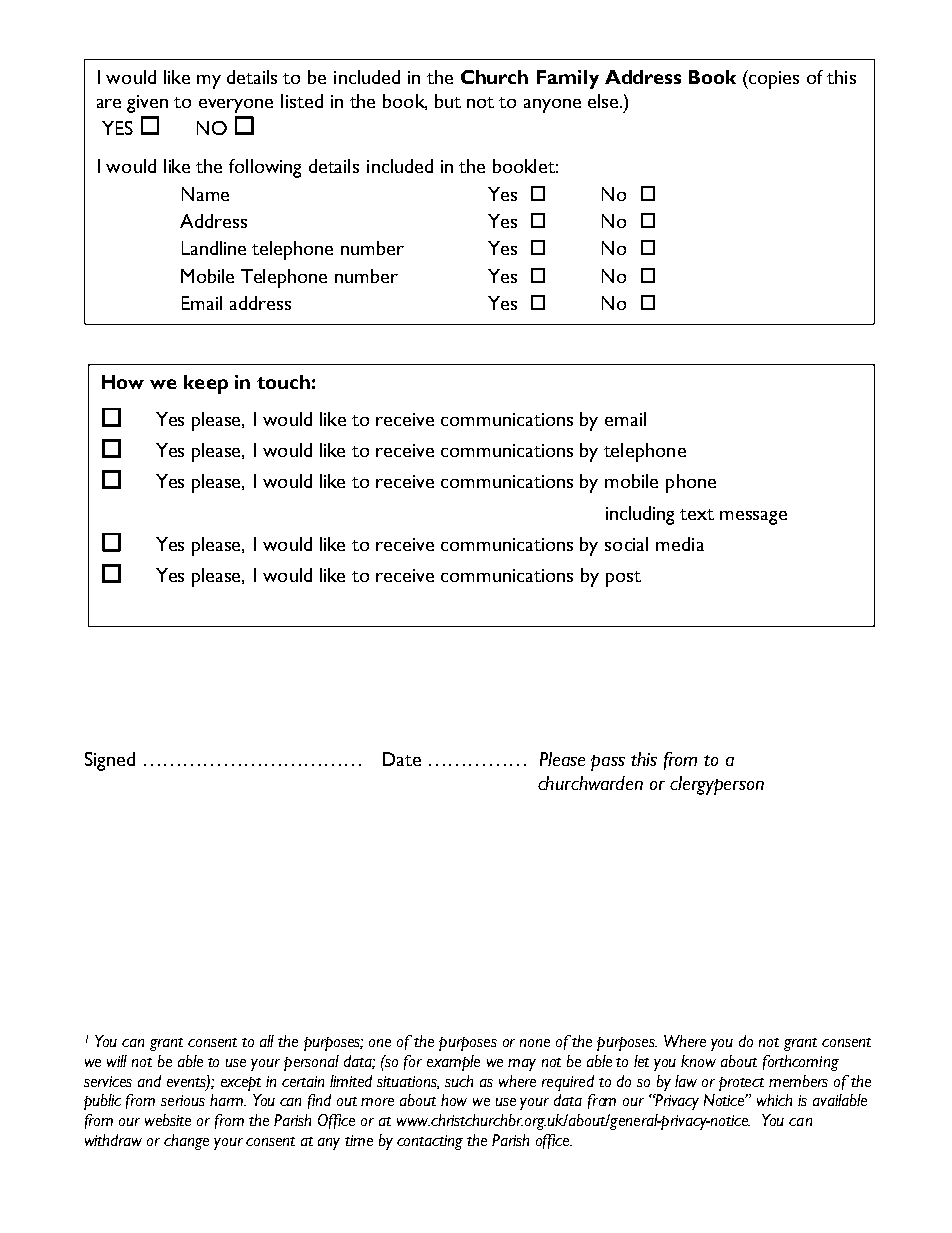  What do you see at coordinates (697, 514) in the image?
I see `text` at bounding box center [697, 514].
